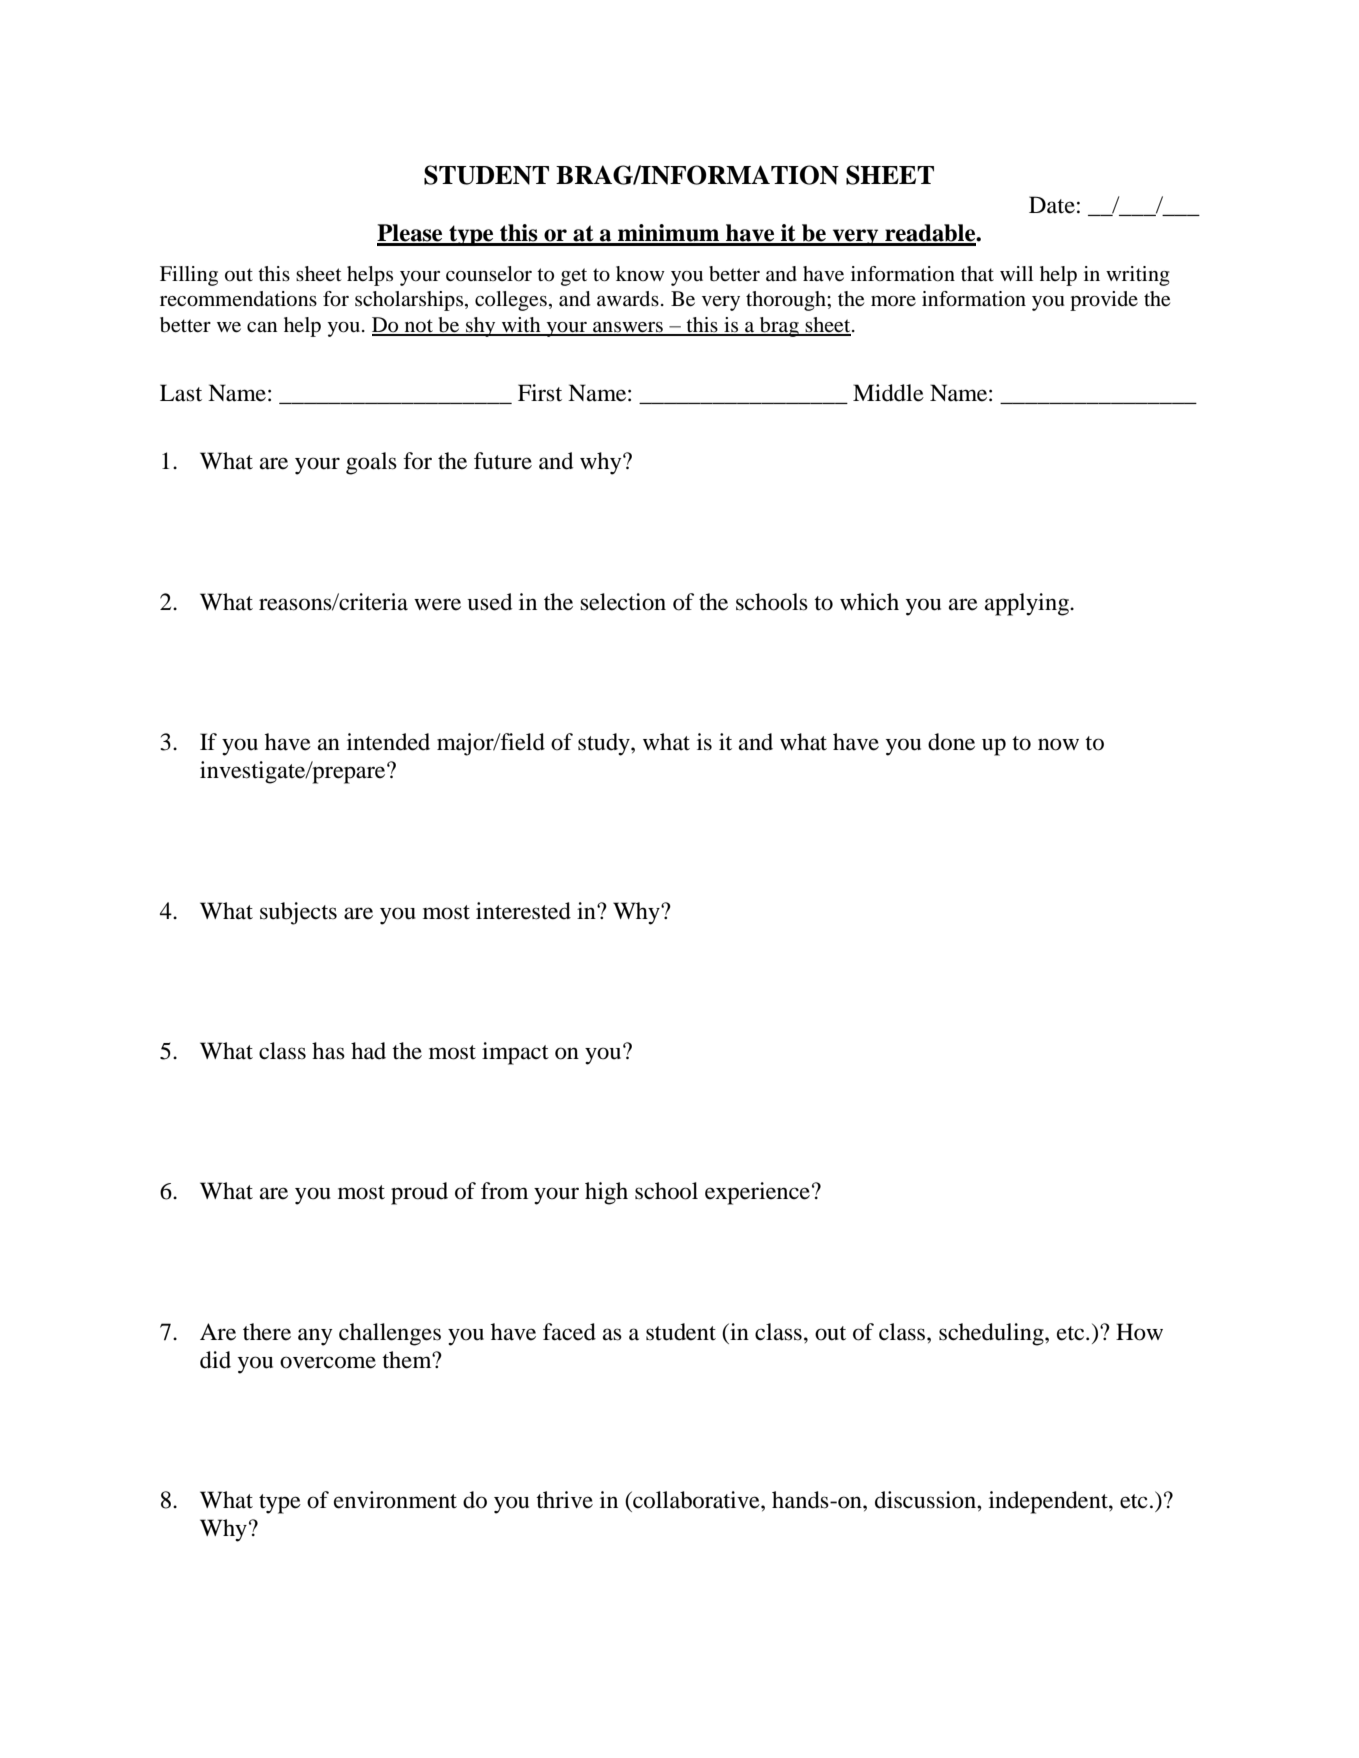 This page has width=1359, height=1758. Describe the element at coordinates (328, 1051) in the page. I see `has` at that location.
